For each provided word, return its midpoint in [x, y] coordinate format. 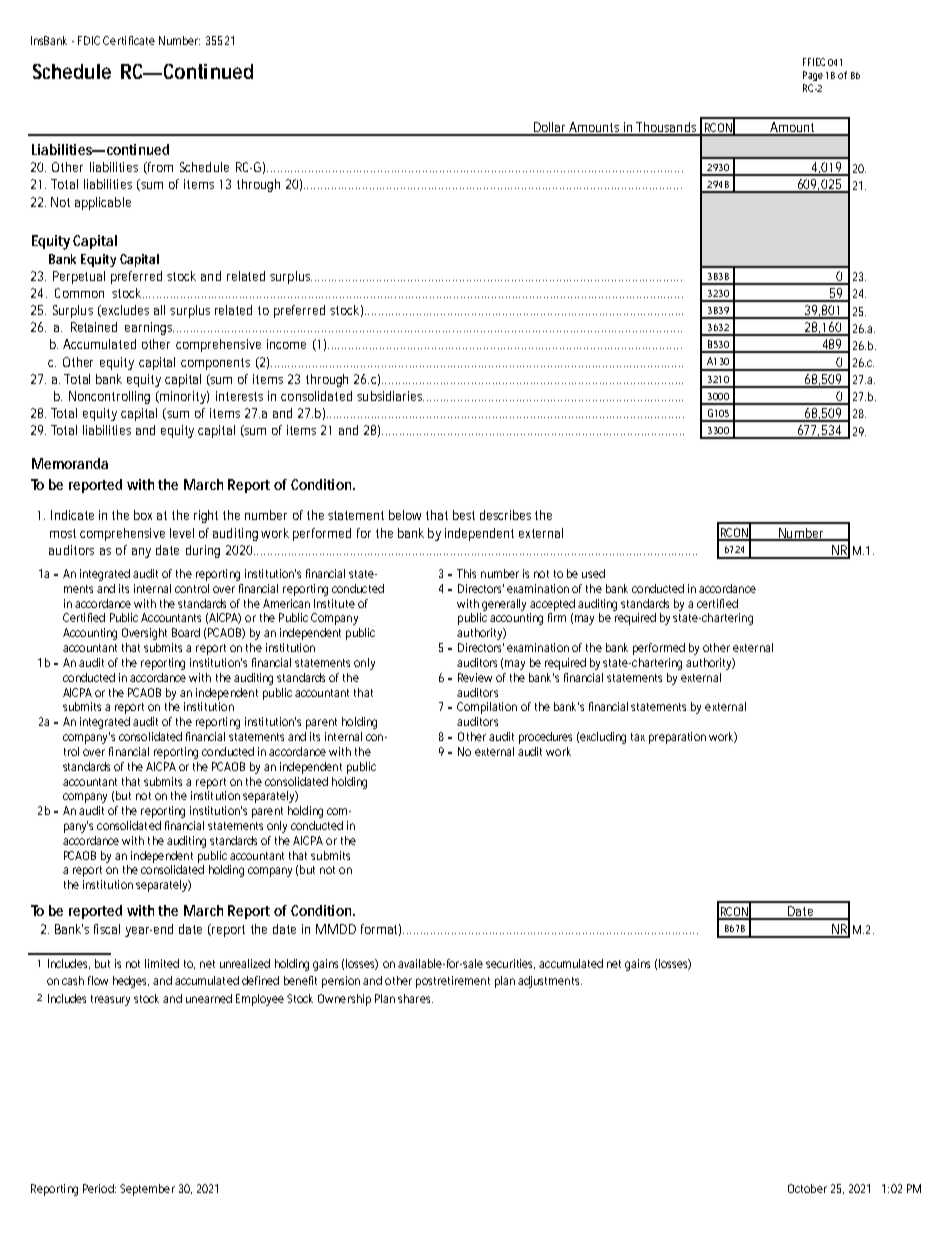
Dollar [550, 128]
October [807, 1188]
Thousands [667, 128]
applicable [103, 203]
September [147, 1190]
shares [415, 998]
